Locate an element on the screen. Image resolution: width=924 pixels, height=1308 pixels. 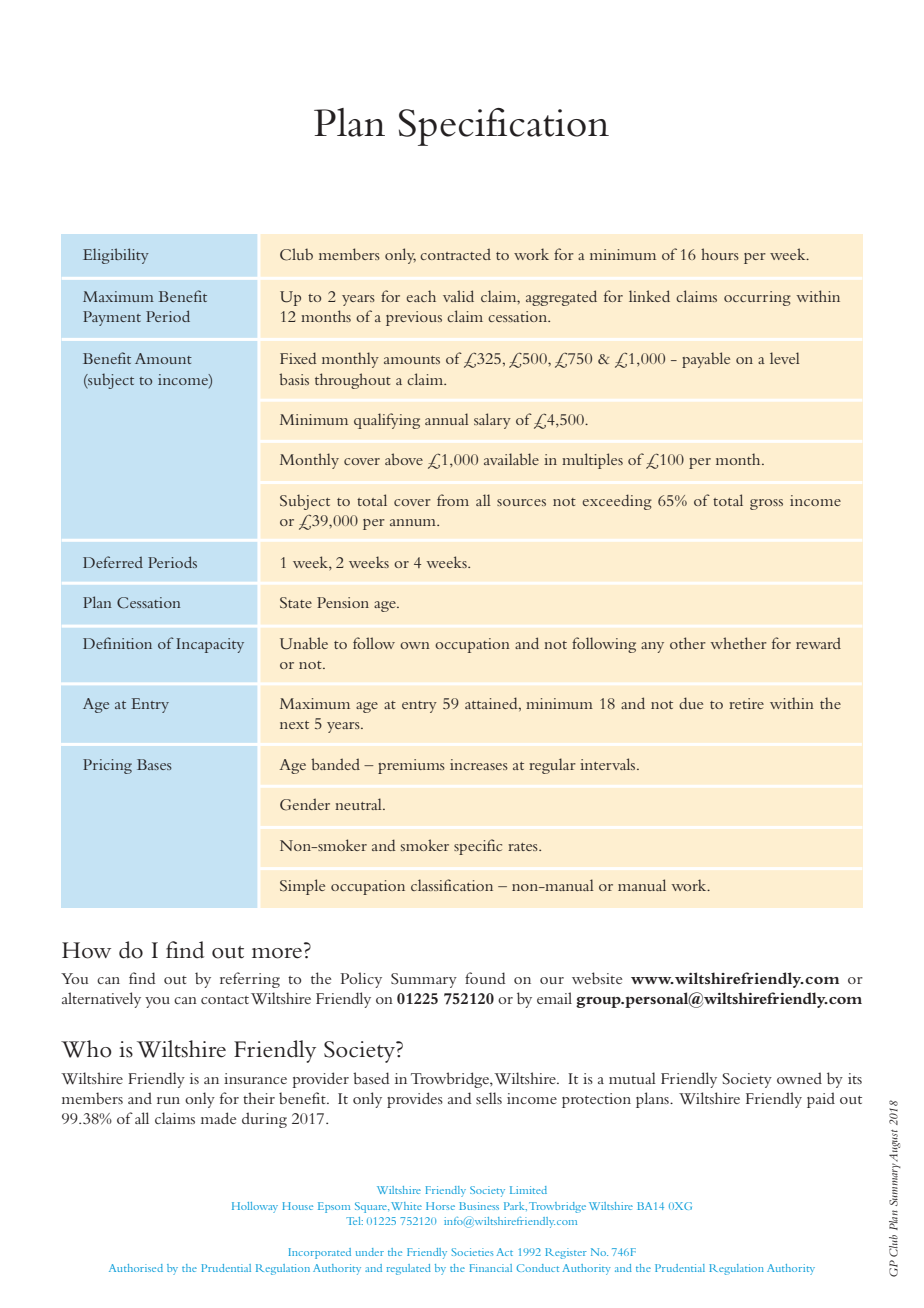
Authorised is located at coordinates (136, 1268).
